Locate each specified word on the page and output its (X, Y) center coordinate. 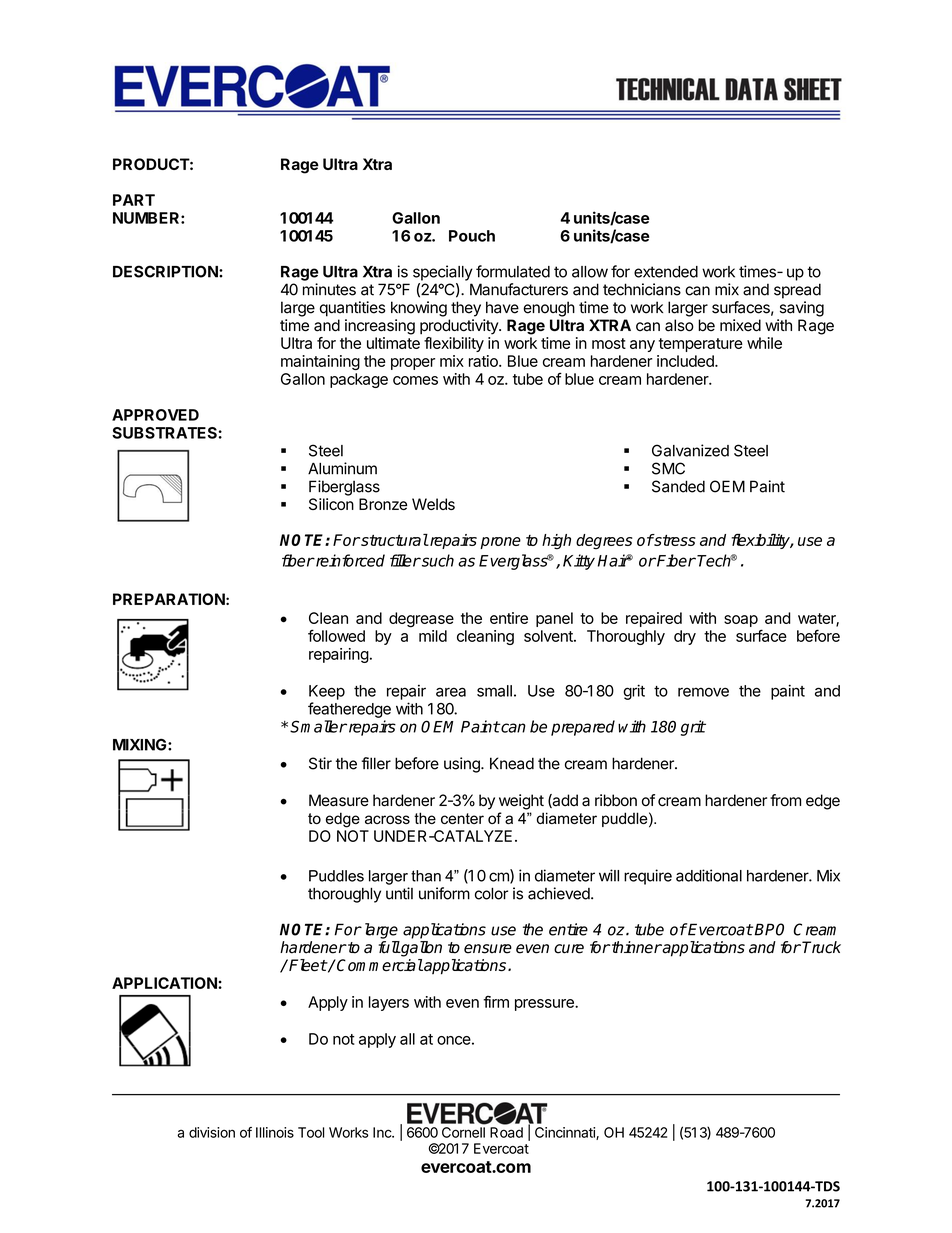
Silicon (331, 504)
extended (666, 272)
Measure (339, 800)
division (212, 1132)
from (785, 800)
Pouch (472, 236)
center (462, 818)
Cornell (463, 1132)
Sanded (678, 486)
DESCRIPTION (166, 271)
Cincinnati (566, 1133)
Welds (433, 504)
